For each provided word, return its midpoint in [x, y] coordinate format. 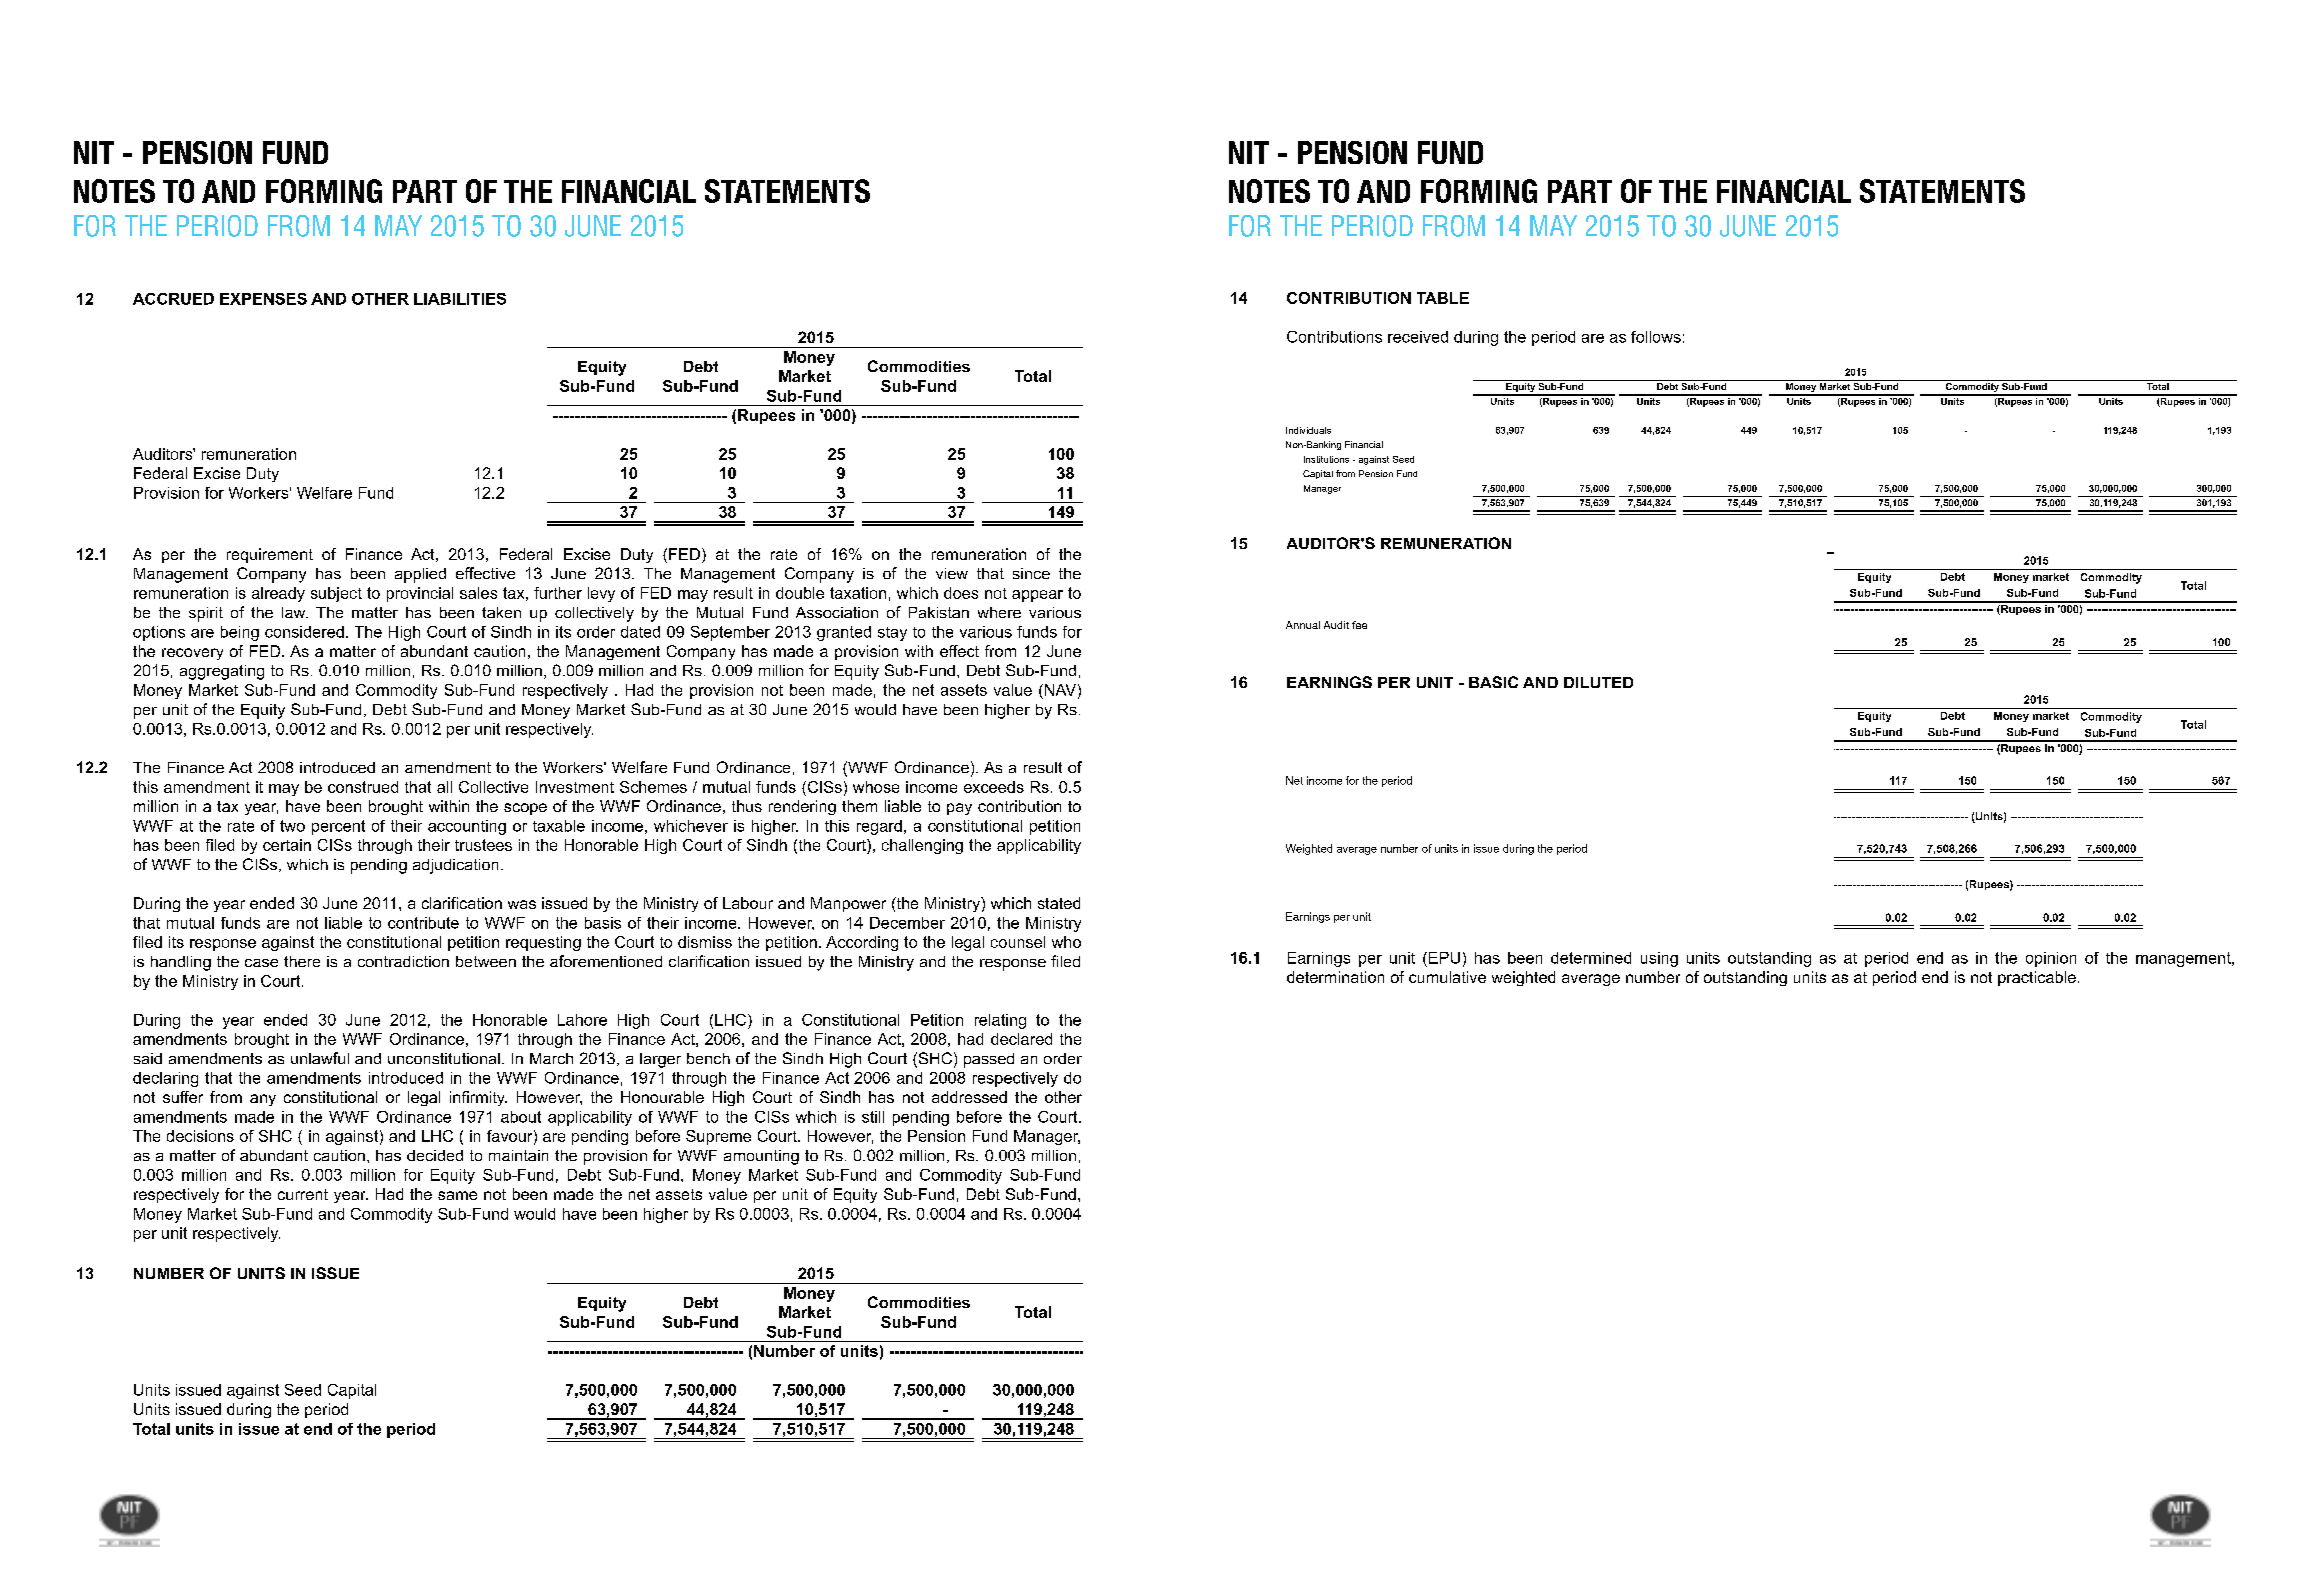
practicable [2037, 978]
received [1418, 337]
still [873, 1117]
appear [1037, 596]
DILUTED [1598, 682]
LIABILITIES [460, 299]
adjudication [455, 866]
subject [336, 594]
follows [1656, 337]
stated [1059, 903]
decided [435, 1155]
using [1659, 959]
